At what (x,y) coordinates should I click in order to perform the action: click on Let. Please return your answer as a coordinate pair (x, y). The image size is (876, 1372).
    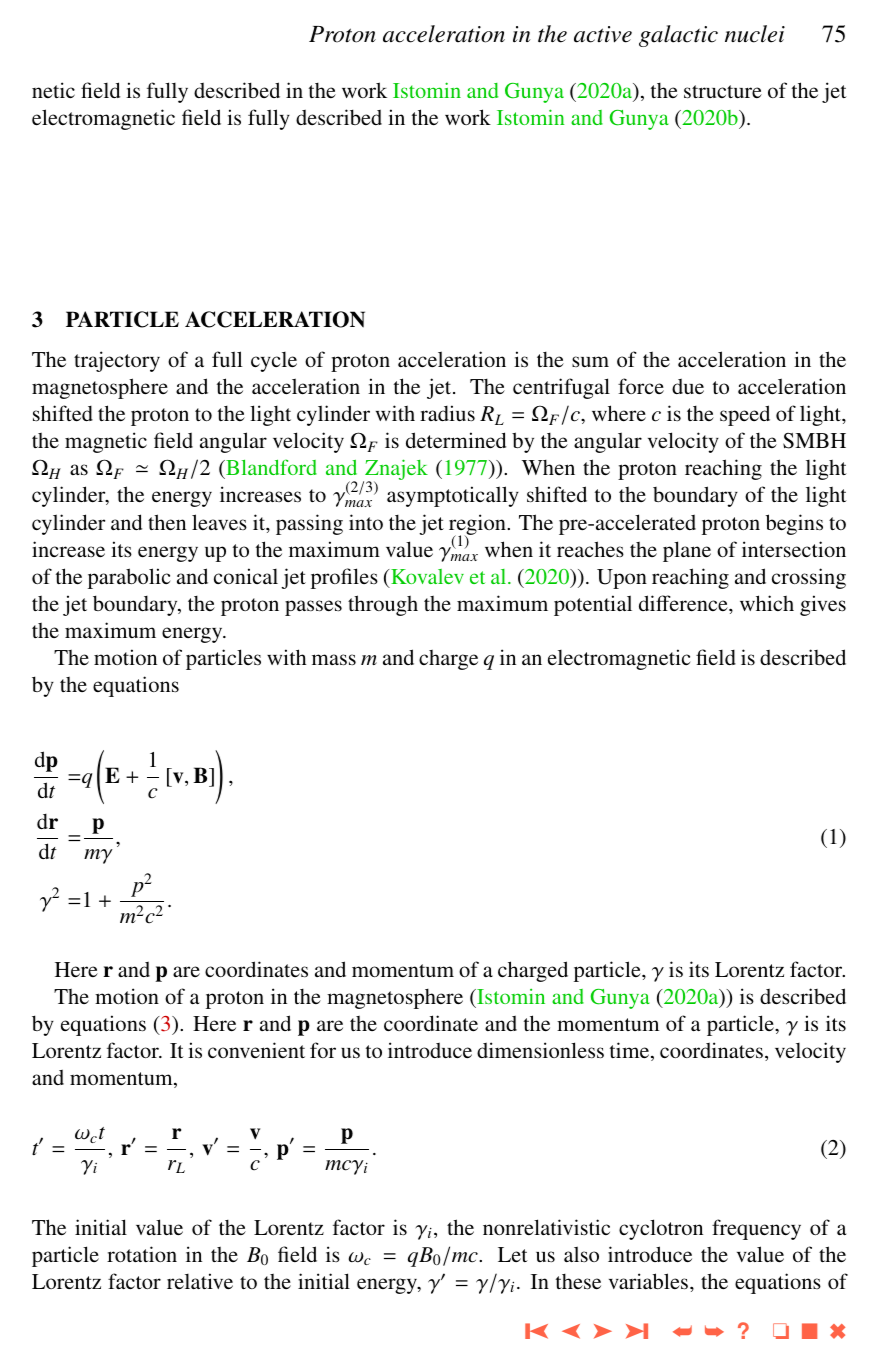
    Looking at the image, I should click on (513, 1254).
